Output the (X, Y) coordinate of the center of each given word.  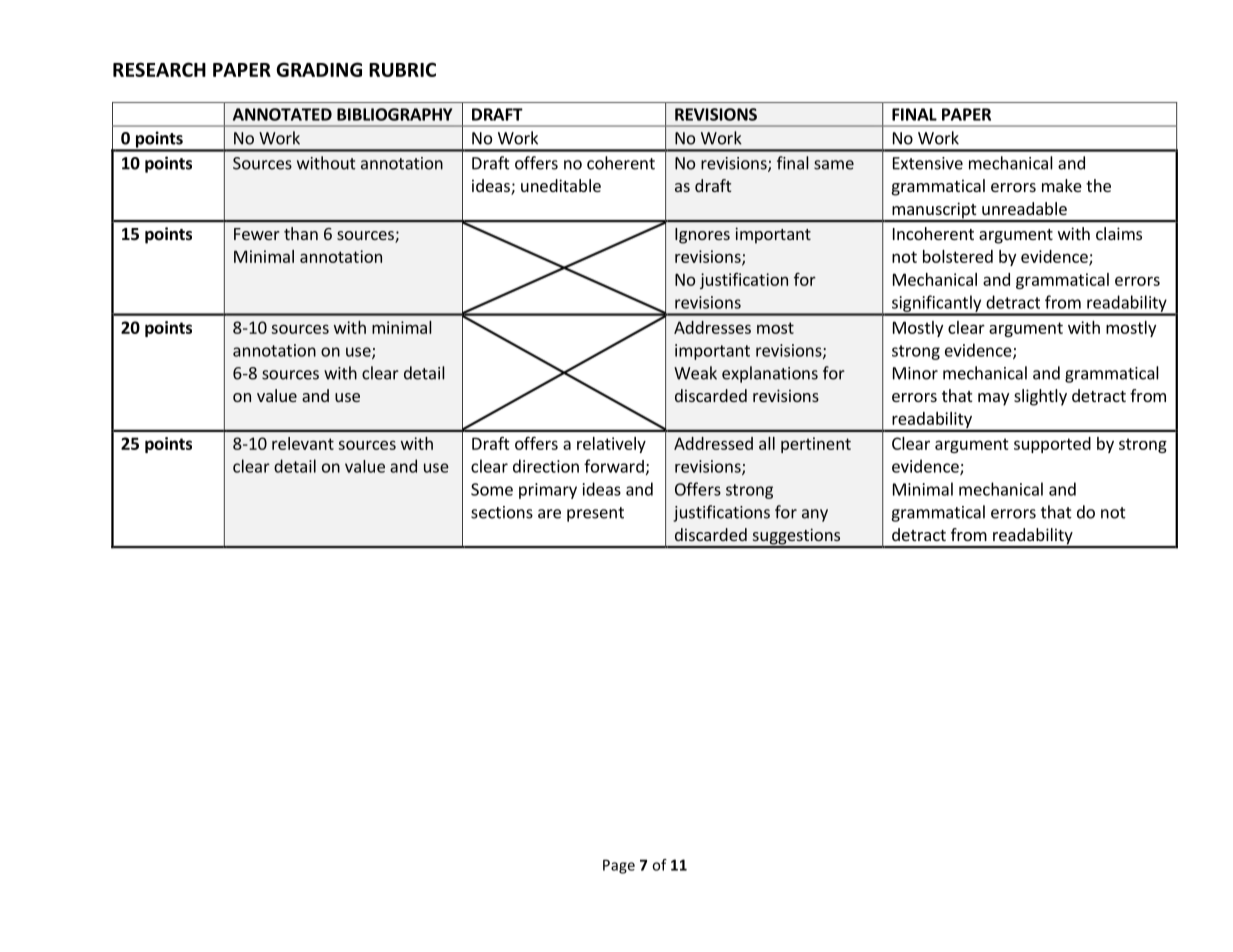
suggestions (796, 537)
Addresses (712, 327)
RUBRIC (402, 69)
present (595, 514)
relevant (303, 443)
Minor (915, 373)
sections (502, 512)
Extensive (928, 163)
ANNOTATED (282, 114)
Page (619, 866)
